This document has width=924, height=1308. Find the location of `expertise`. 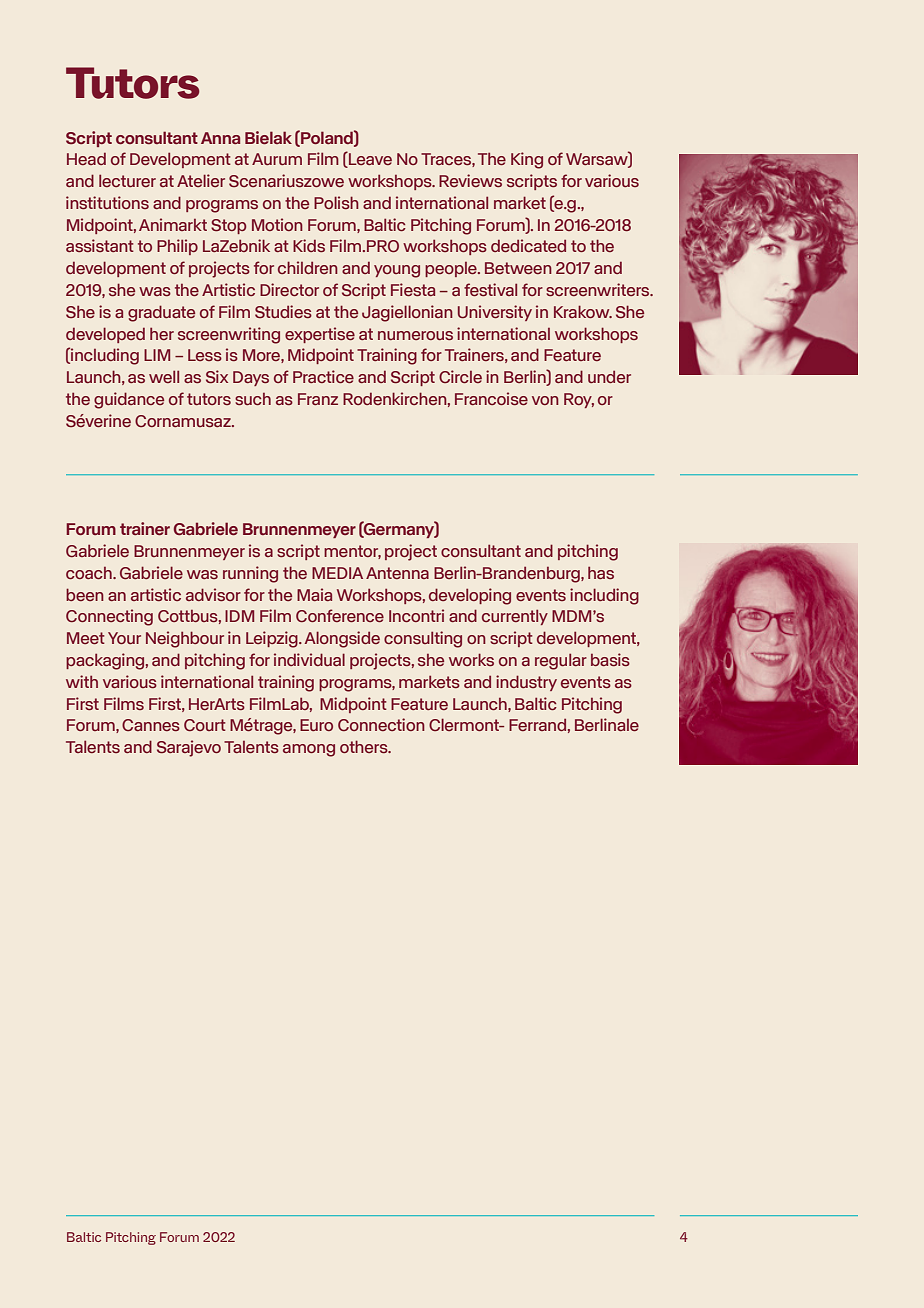

expertise is located at coordinates (320, 335).
